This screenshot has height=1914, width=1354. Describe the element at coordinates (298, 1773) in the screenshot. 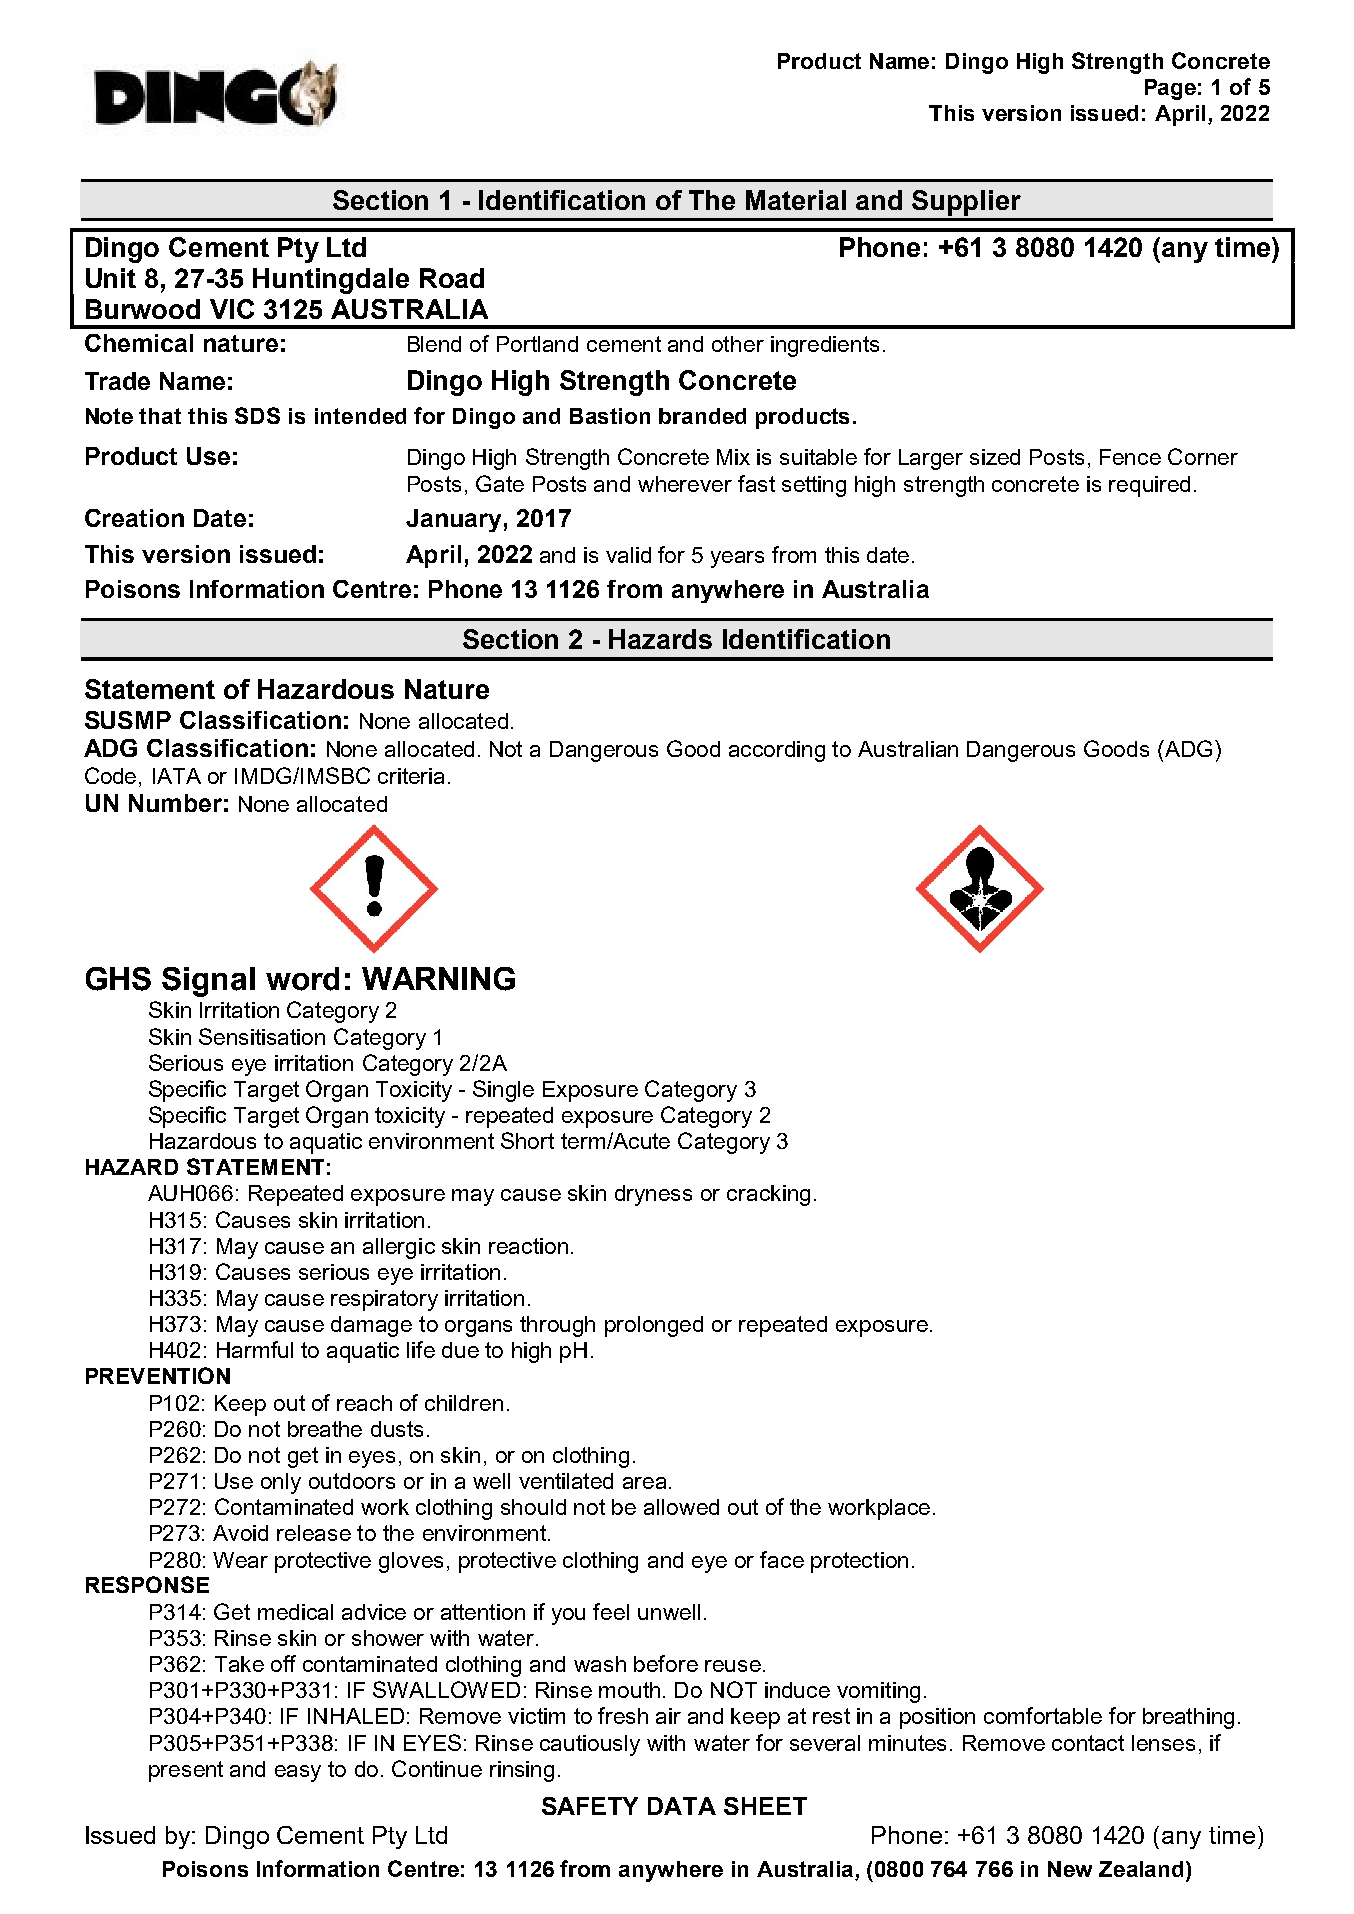

I see `easy` at that location.
